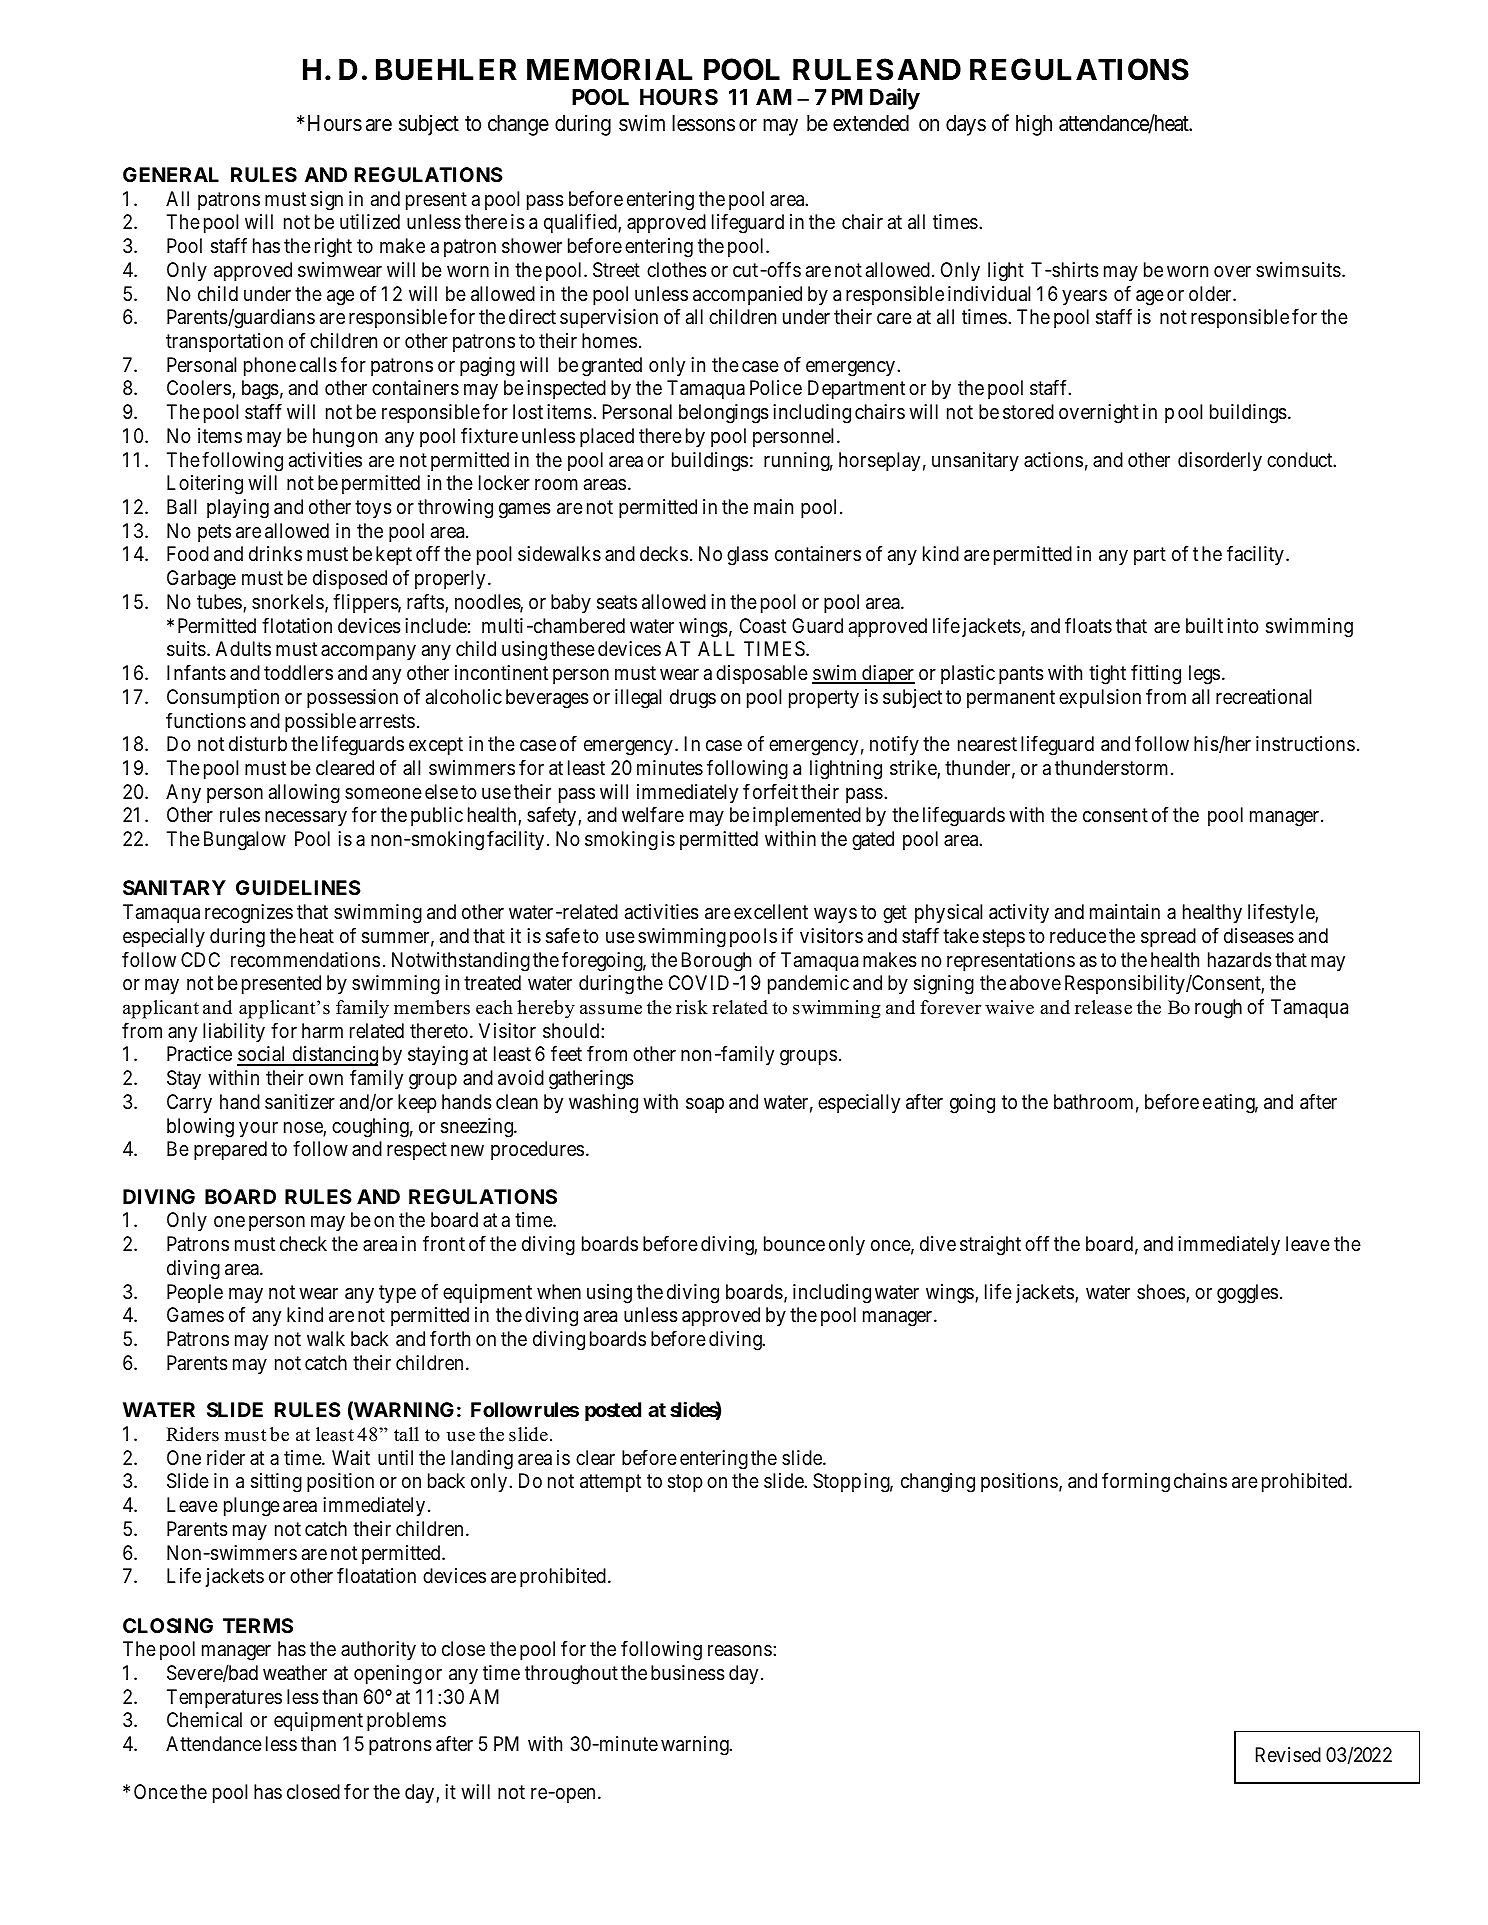 Image resolution: width=1488 pixels, height=1925 pixels. What do you see at coordinates (794, 1243) in the image?
I see `bounce` at bounding box center [794, 1243].
